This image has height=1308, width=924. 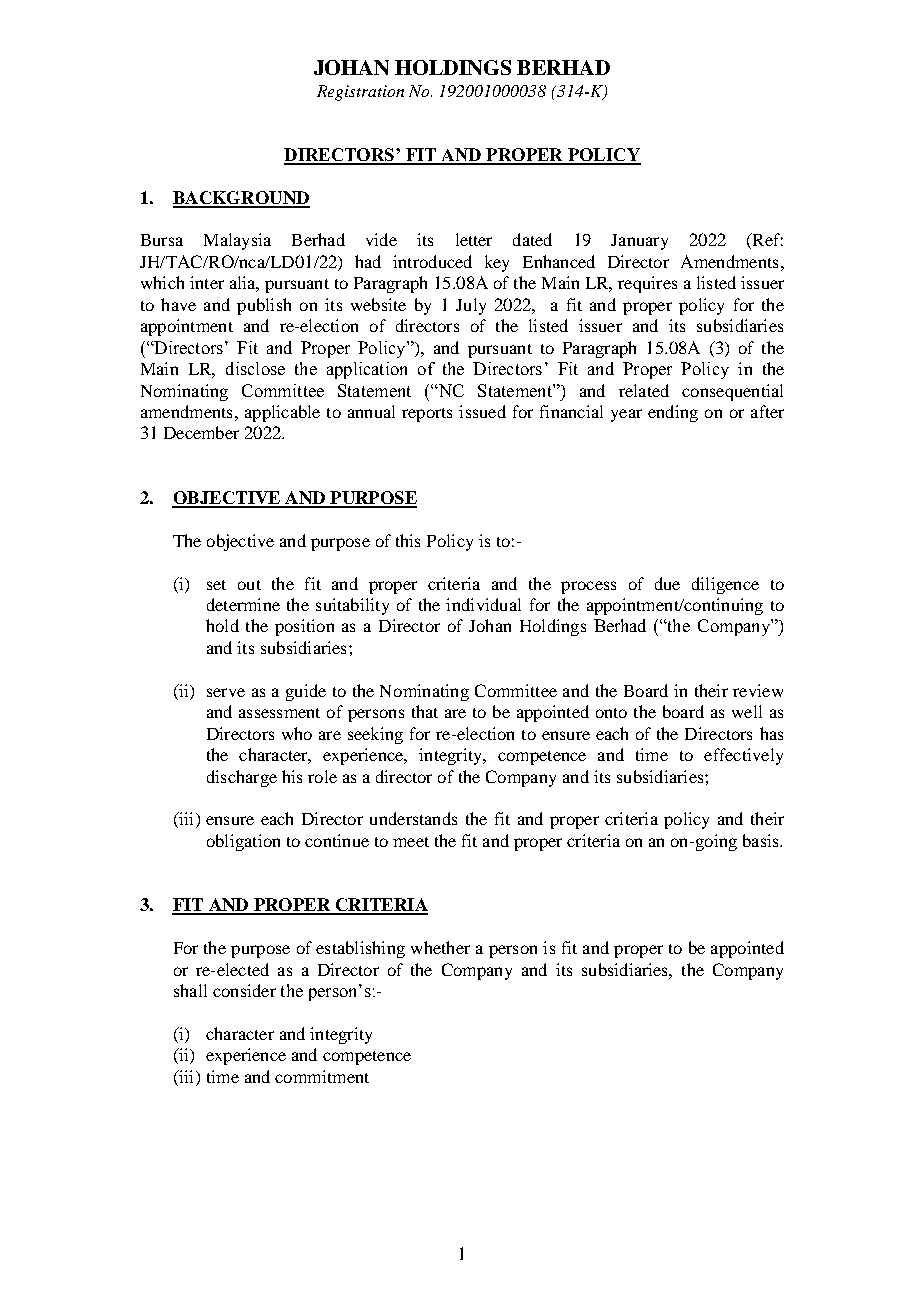 What do you see at coordinates (249, 585) in the image?
I see `out` at bounding box center [249, 585].
